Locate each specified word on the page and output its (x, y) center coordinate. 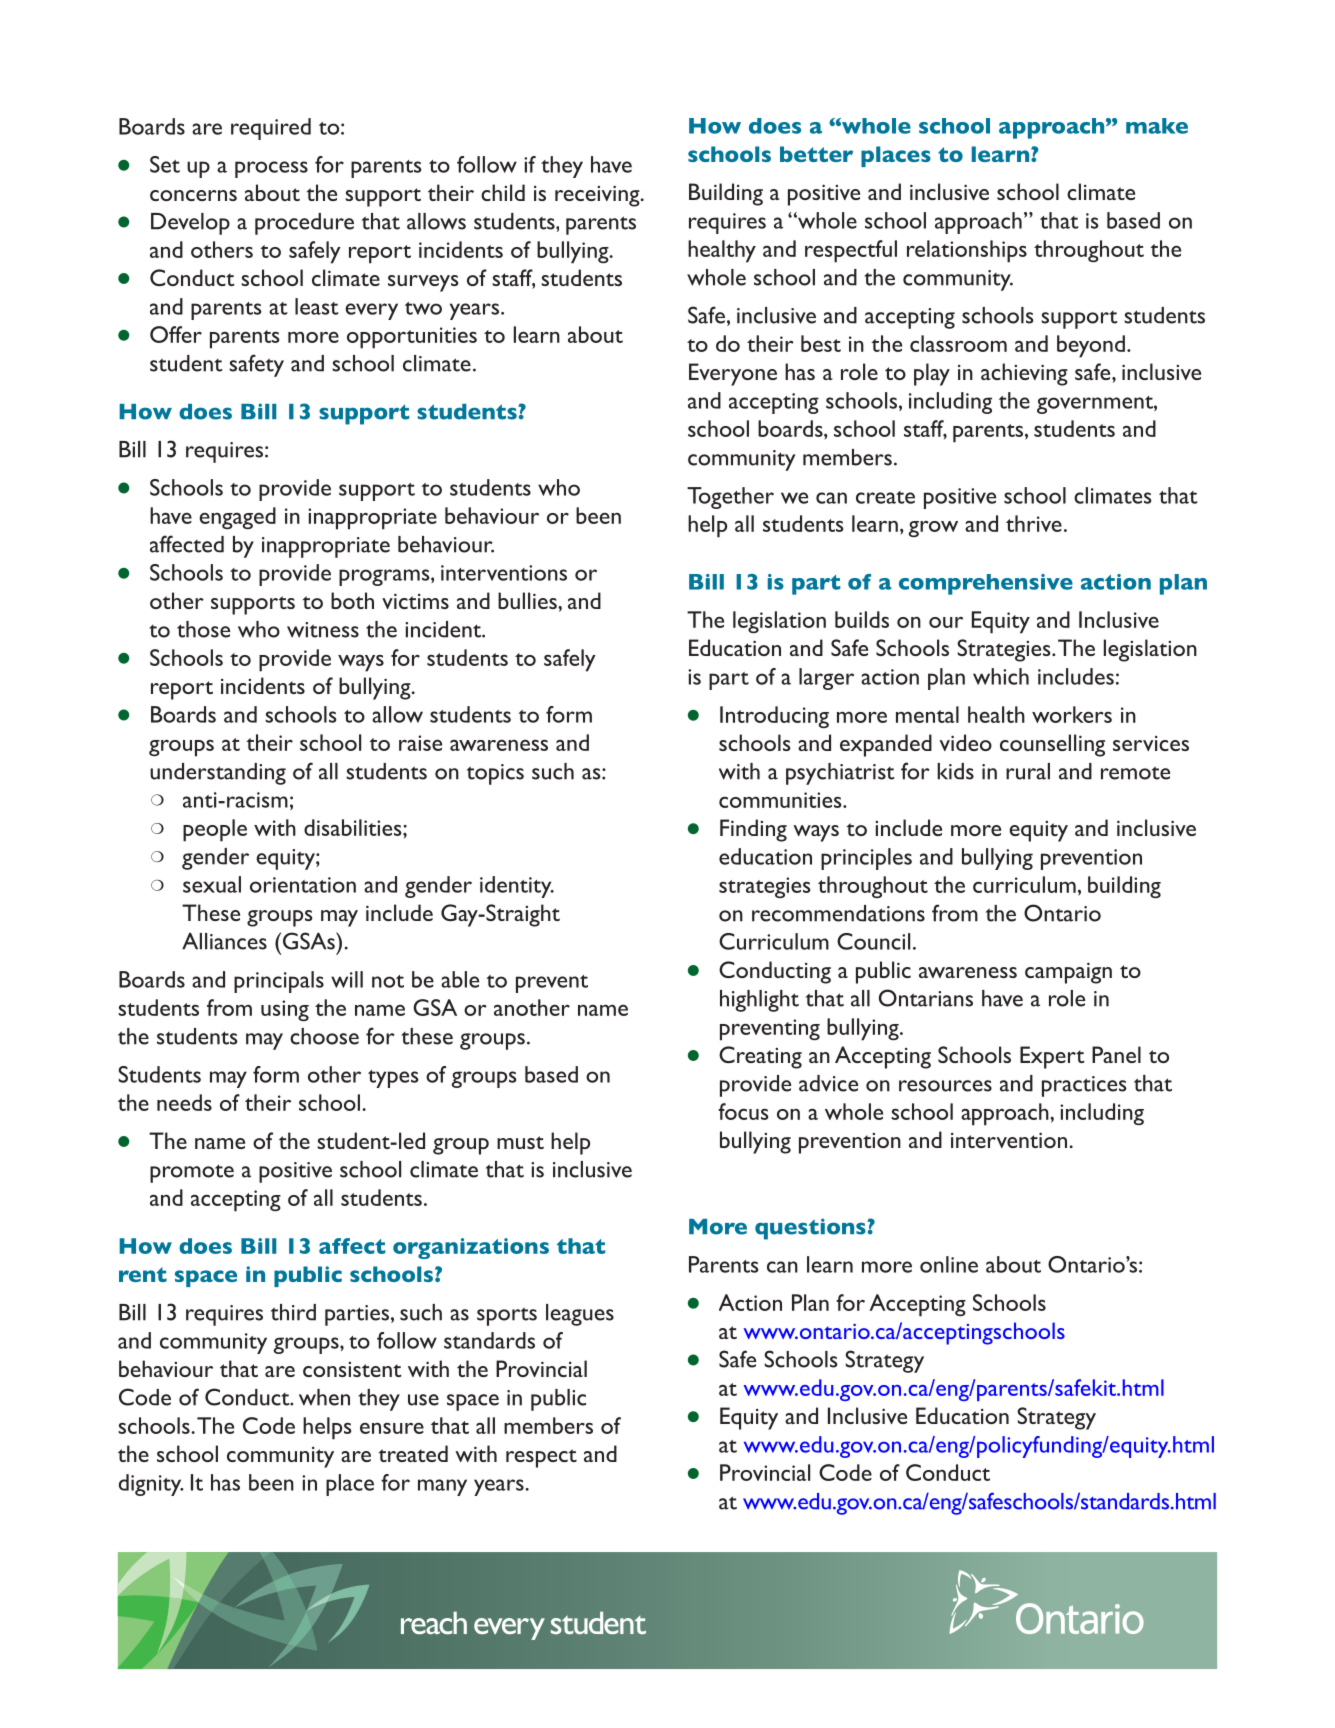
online (949, 1264)
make (1157, 126)
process (271, 169)
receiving (598, 196)
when (324, 1397)
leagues (580, 1315)
